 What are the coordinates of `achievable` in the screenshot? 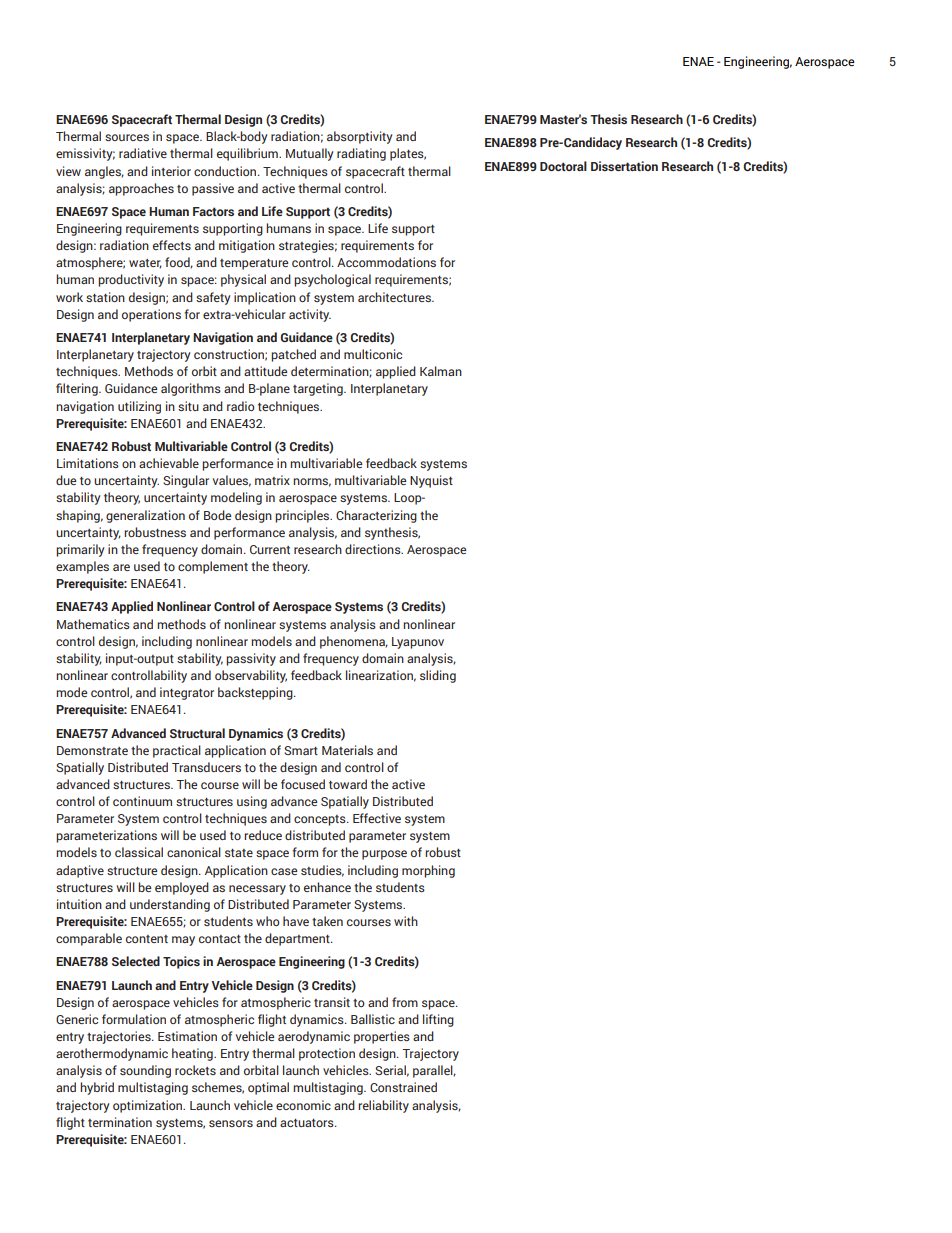 It's located at (169, 463).
